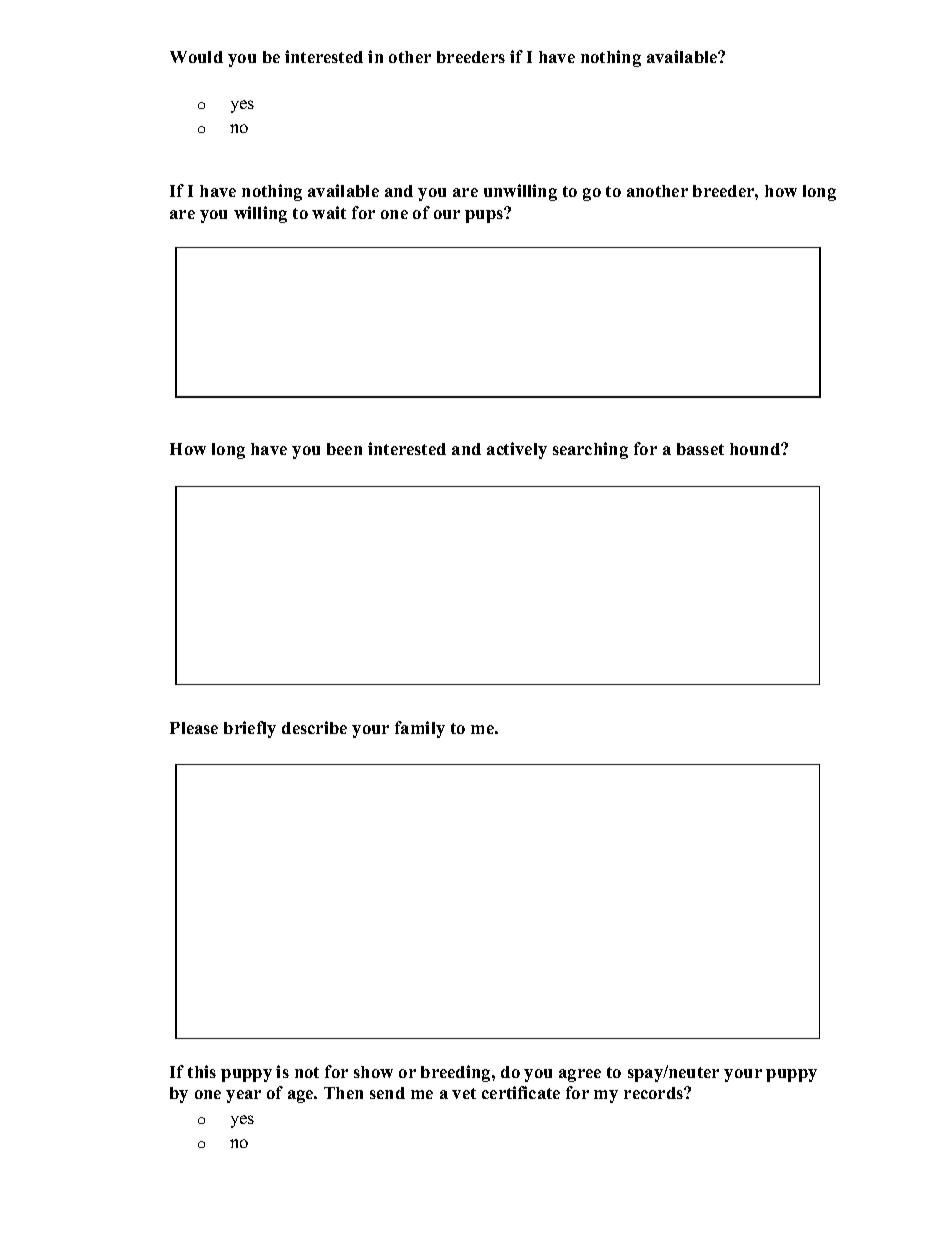  I want to click on actively, so click(517, 450).
